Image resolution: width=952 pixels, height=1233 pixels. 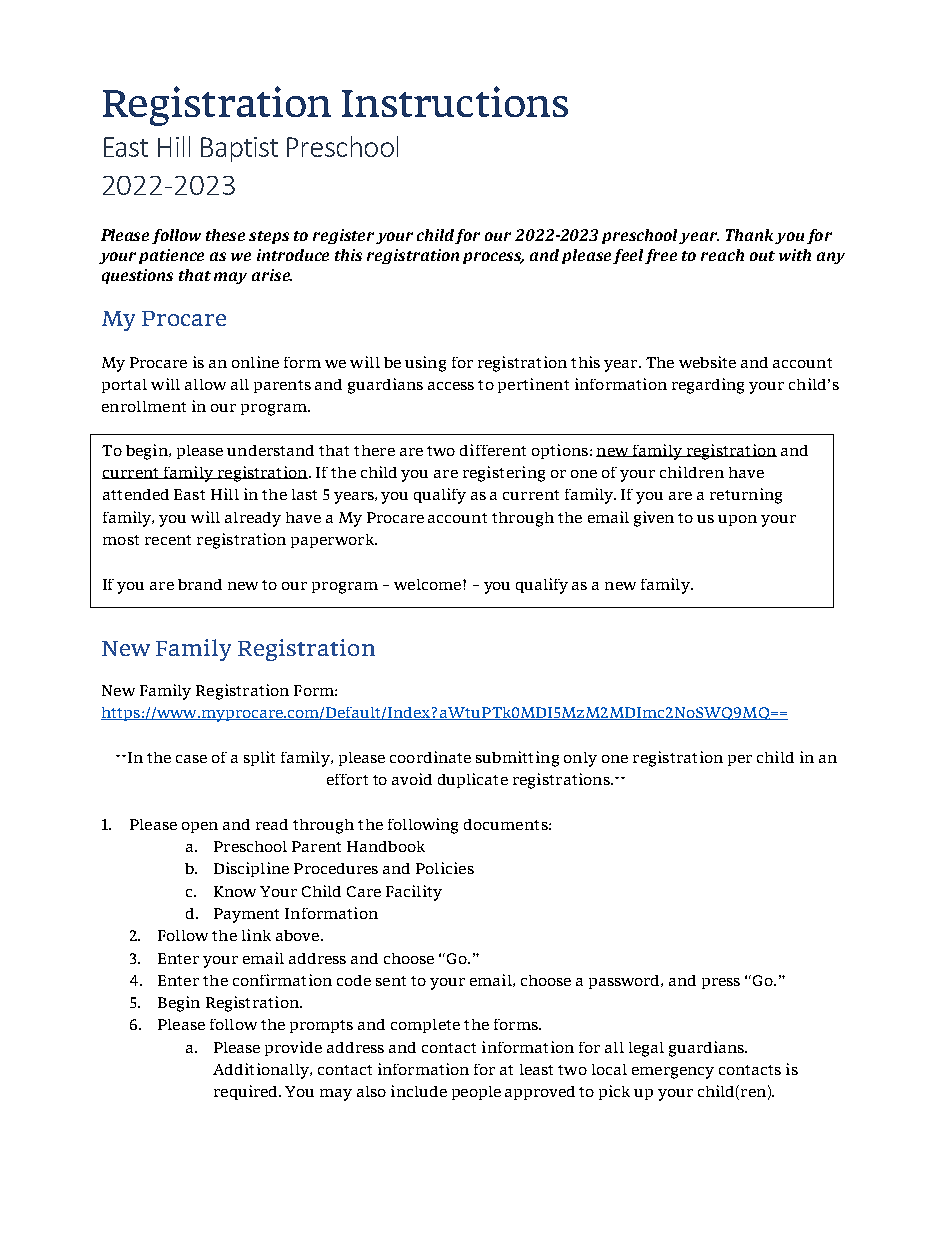 I want to click on only, so click(x=580, y=759).
